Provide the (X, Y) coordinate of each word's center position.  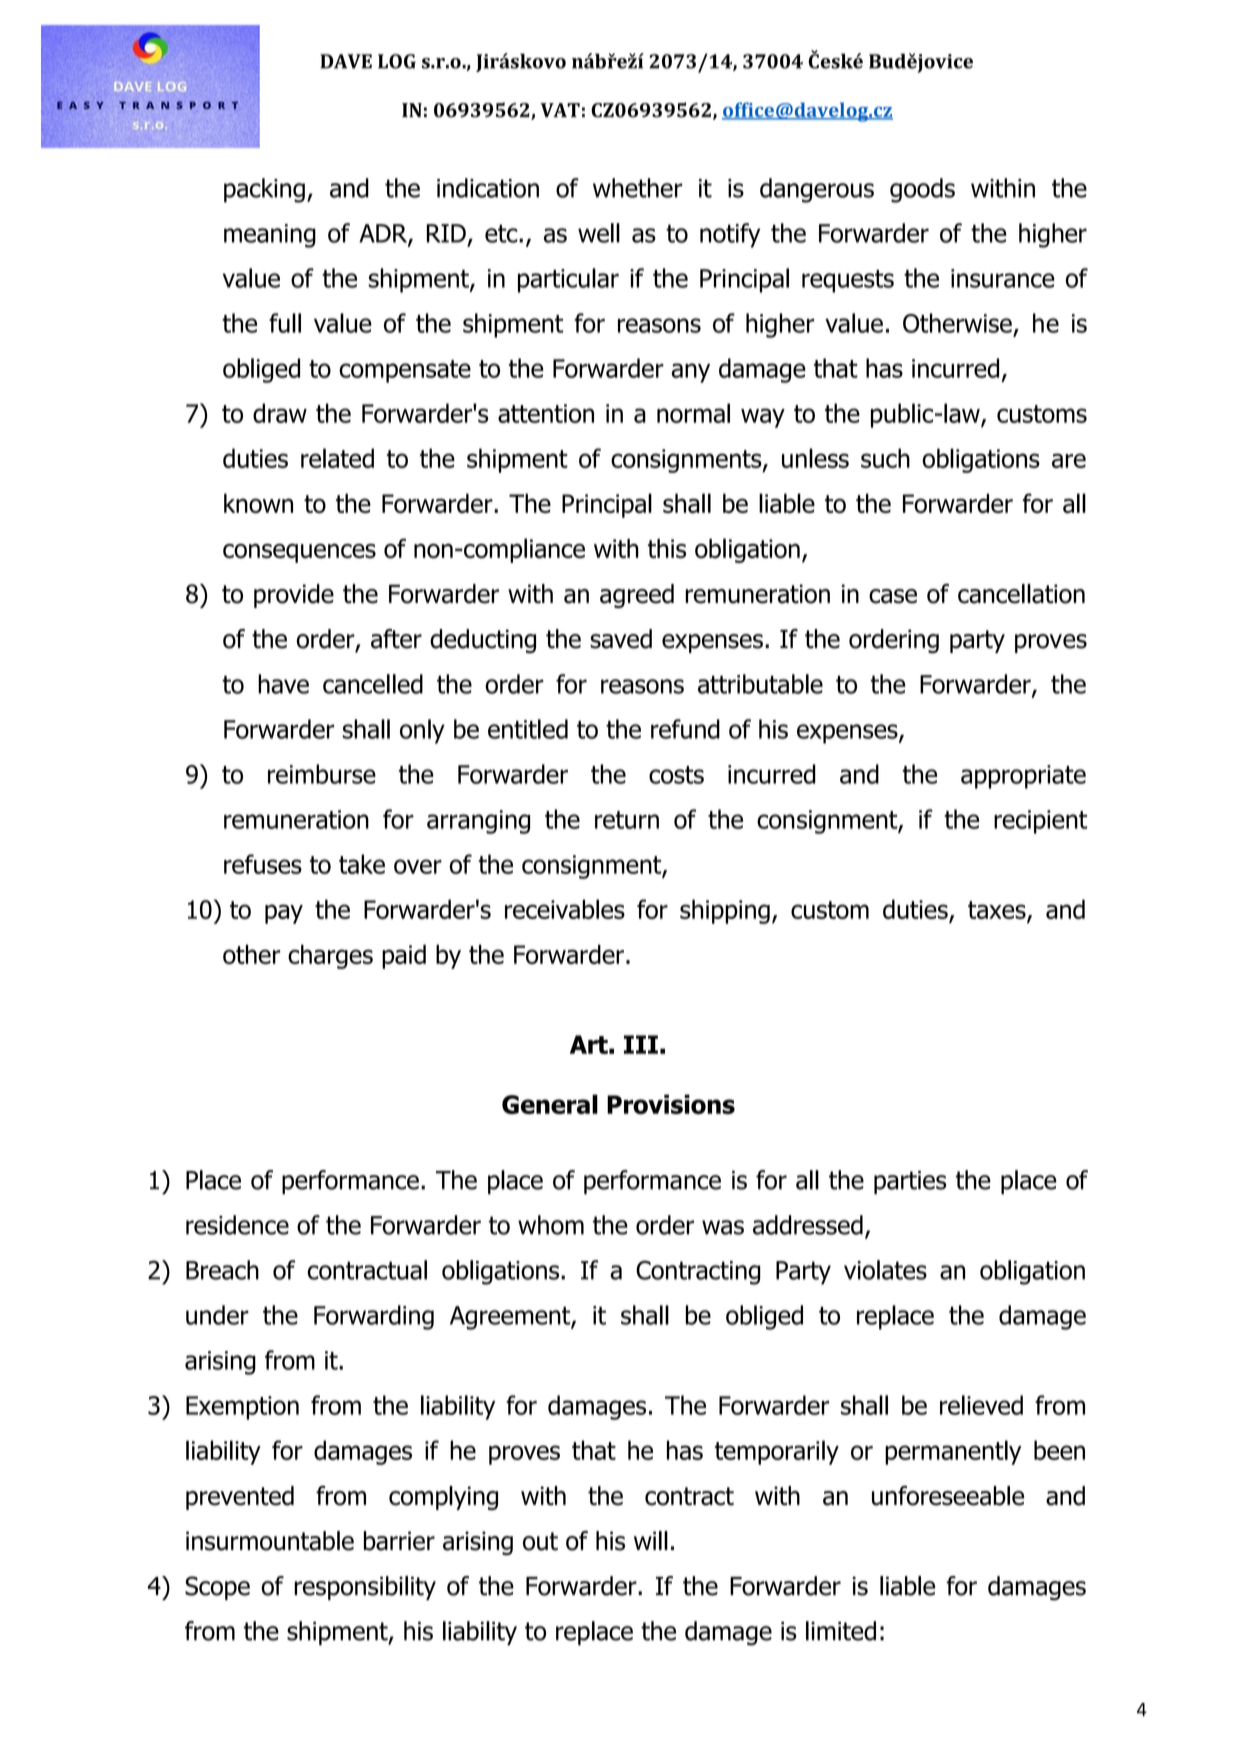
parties (910, 1182)
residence (237, 1225)
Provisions (671, 1104)
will (651, 1540)
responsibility (365, 1588)
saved (621, 639)
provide (294, 596)
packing (264, 190)
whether (638, 188)
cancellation (1021, 594)
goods (922, 190)
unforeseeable (948, 1496)
